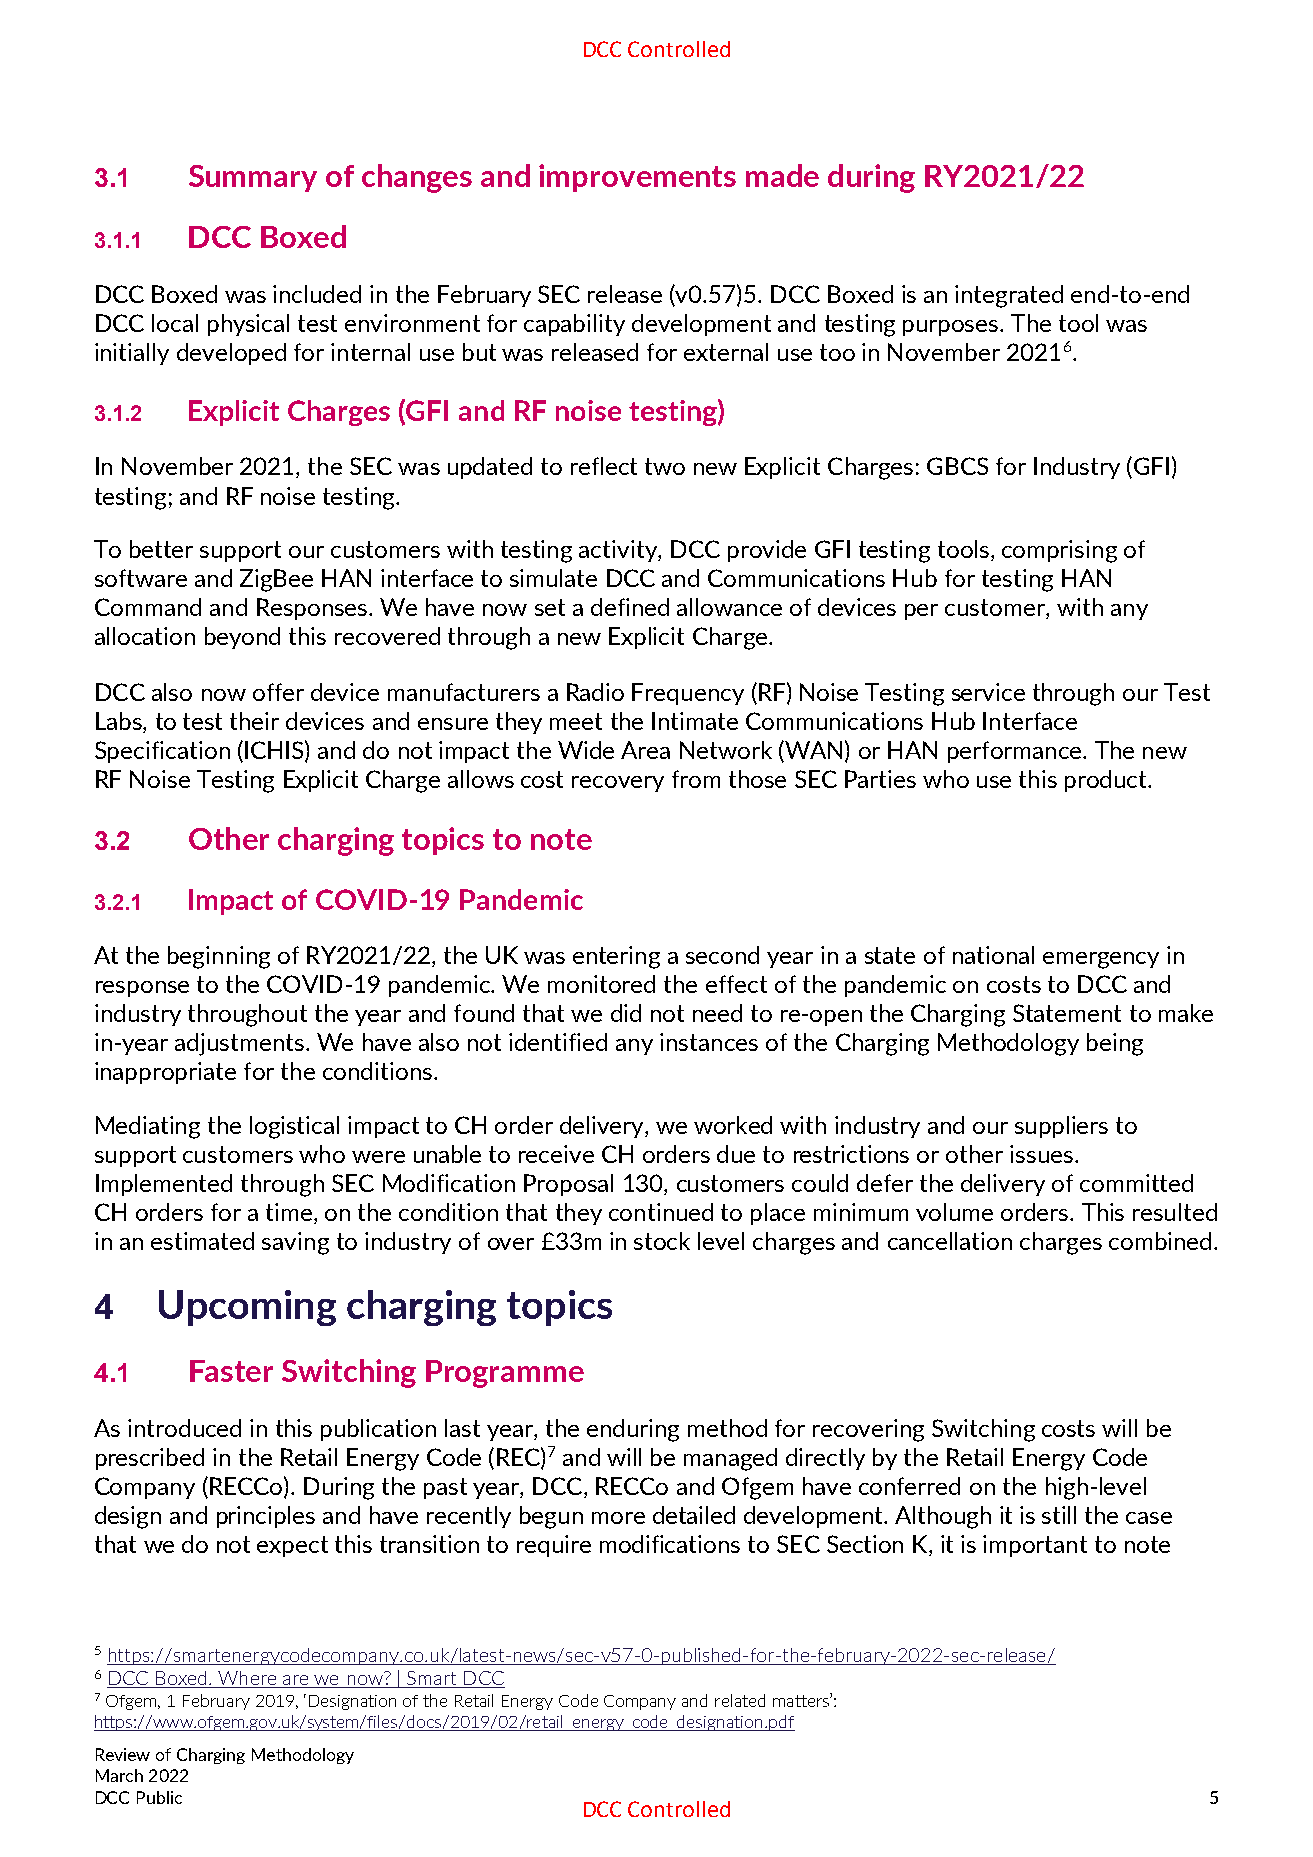 The width and height of the image is (1313, 1857). What do you see at coordinates (616, 957) in the image?
I see `entering` at bounding box center [616, 957].
